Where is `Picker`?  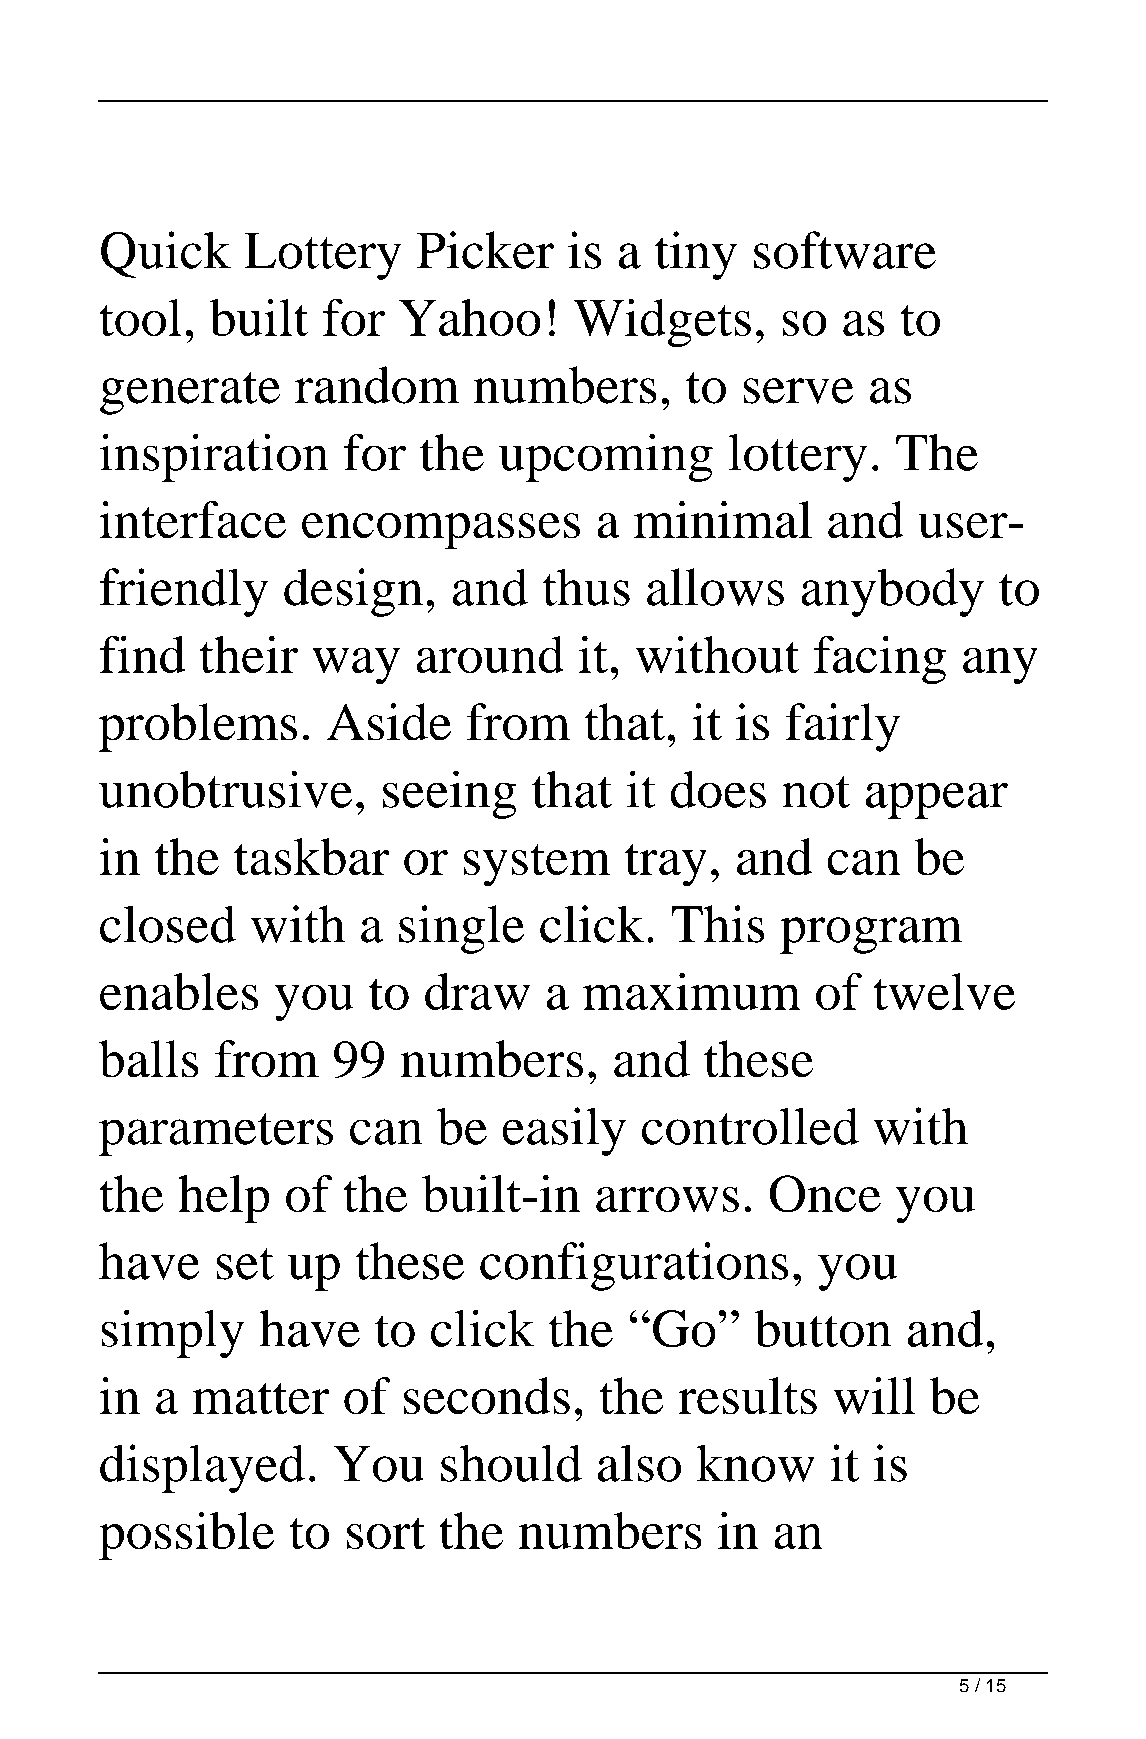
Picker is located at coordinates (485, 250).
